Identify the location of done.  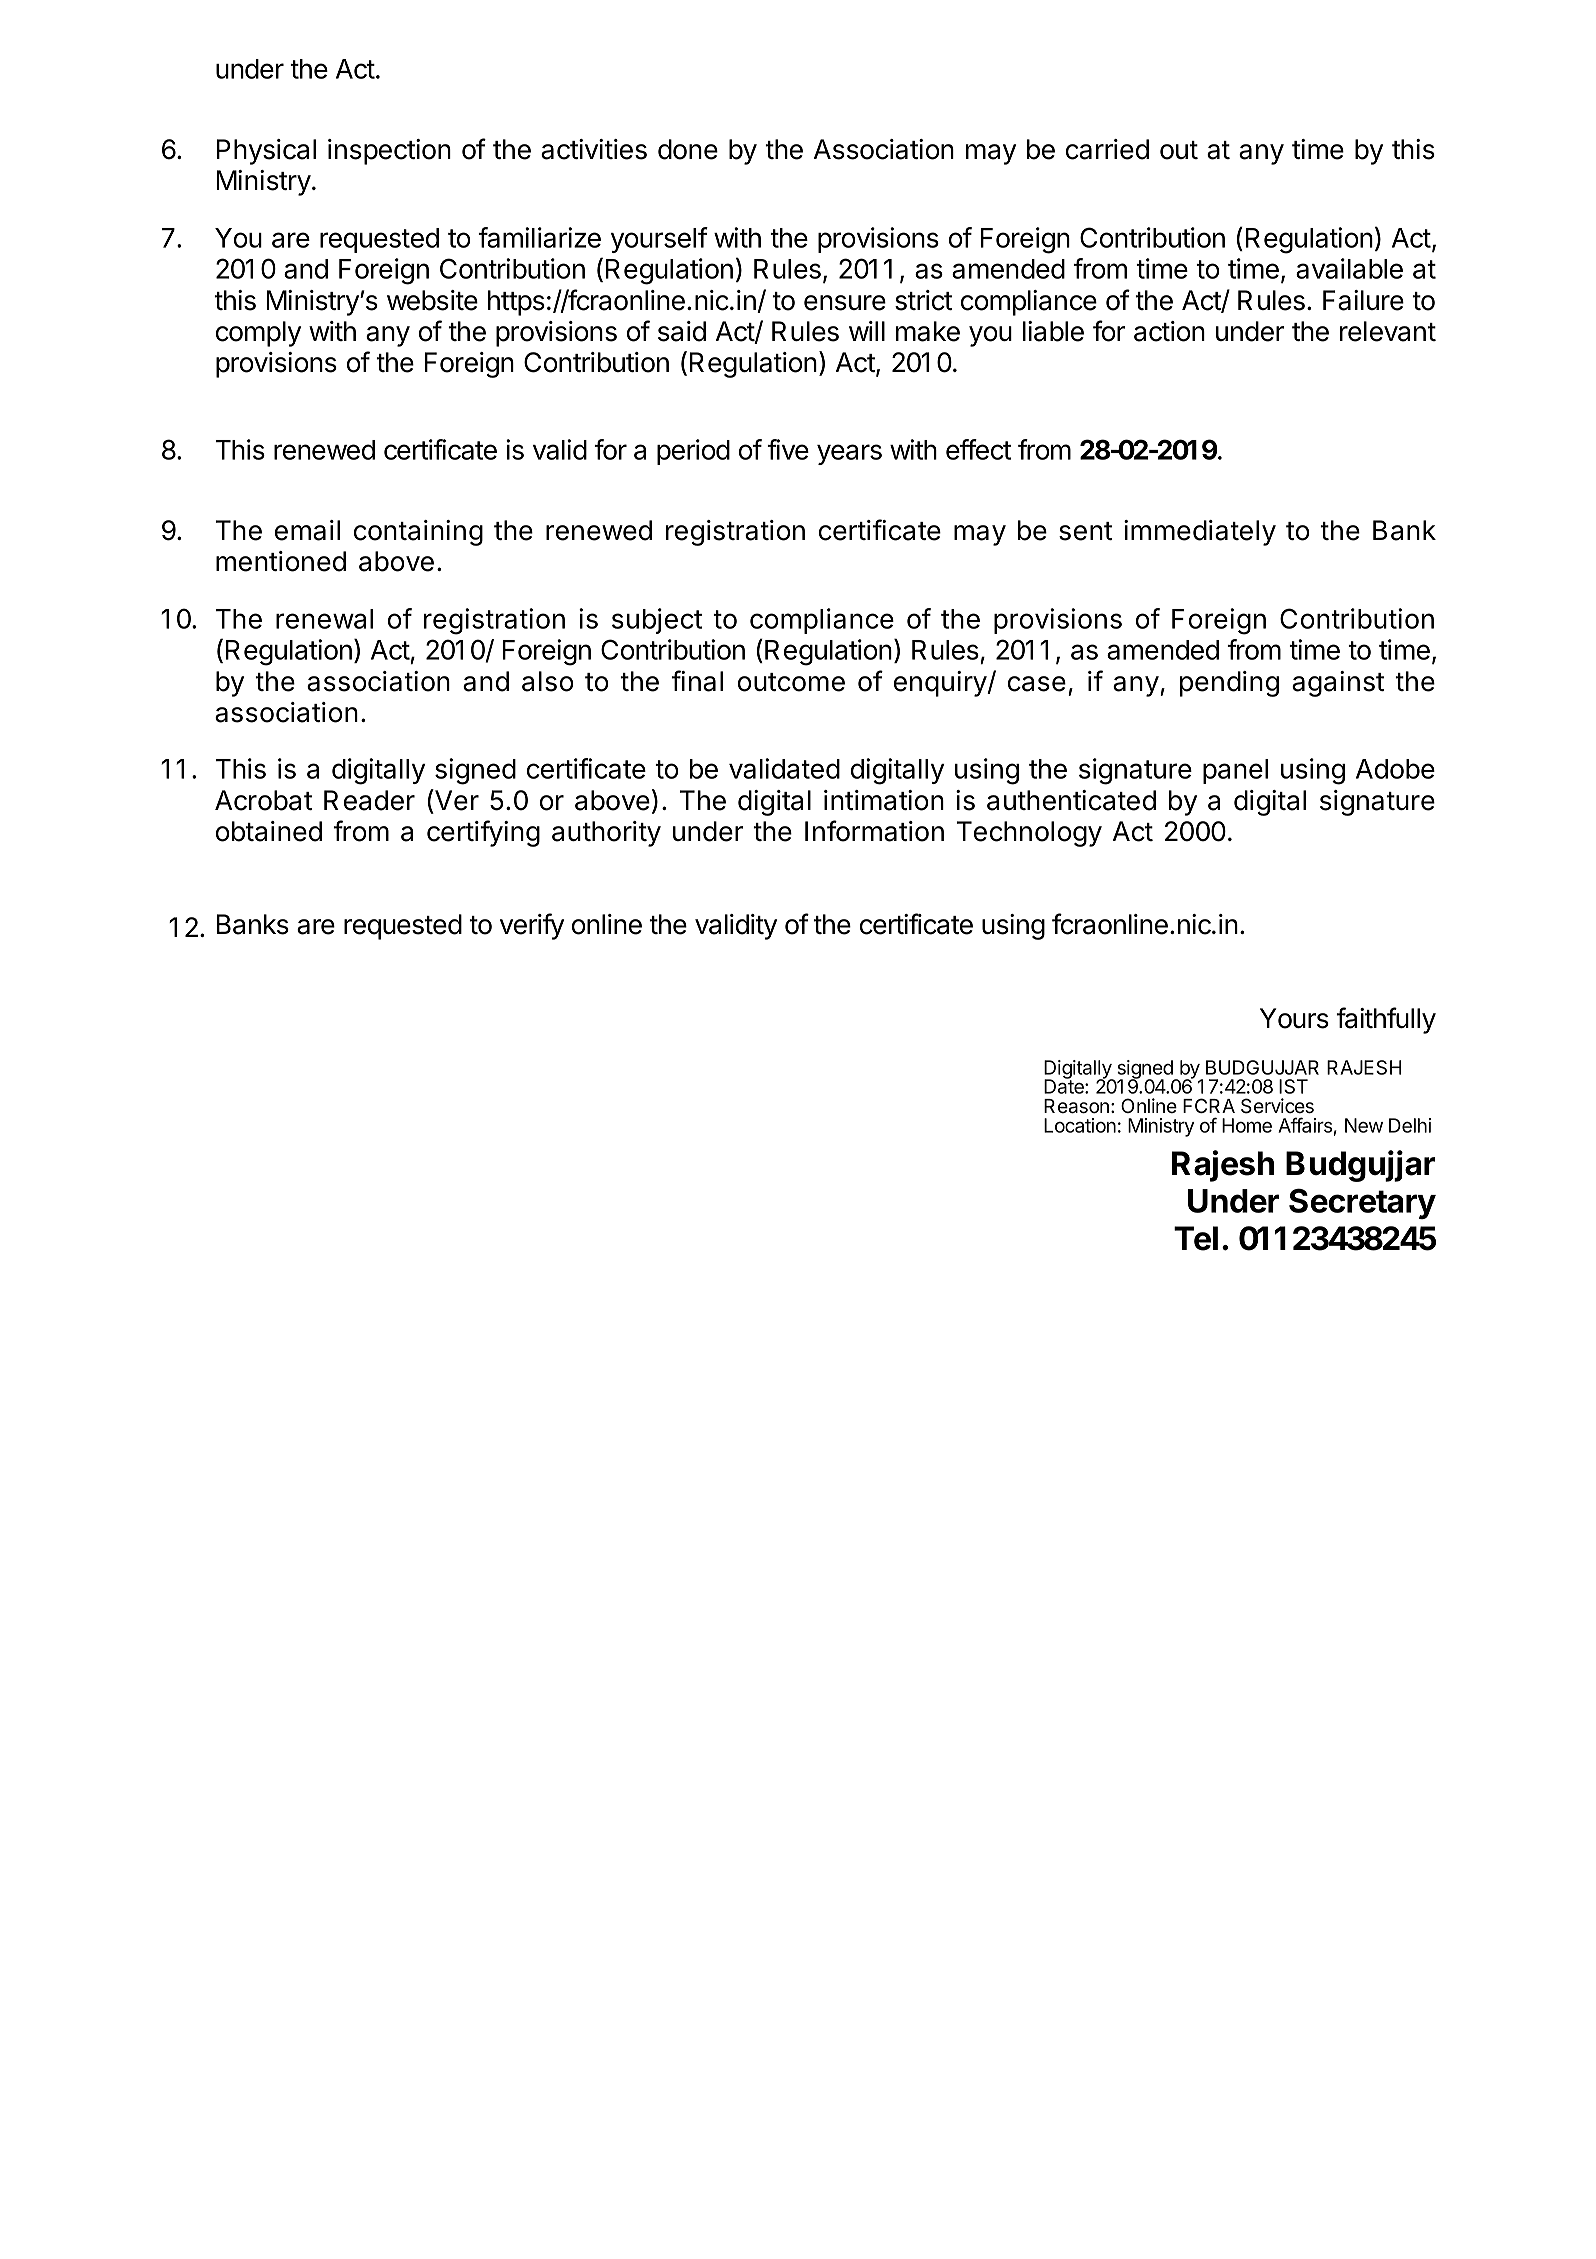
(688, 149).
